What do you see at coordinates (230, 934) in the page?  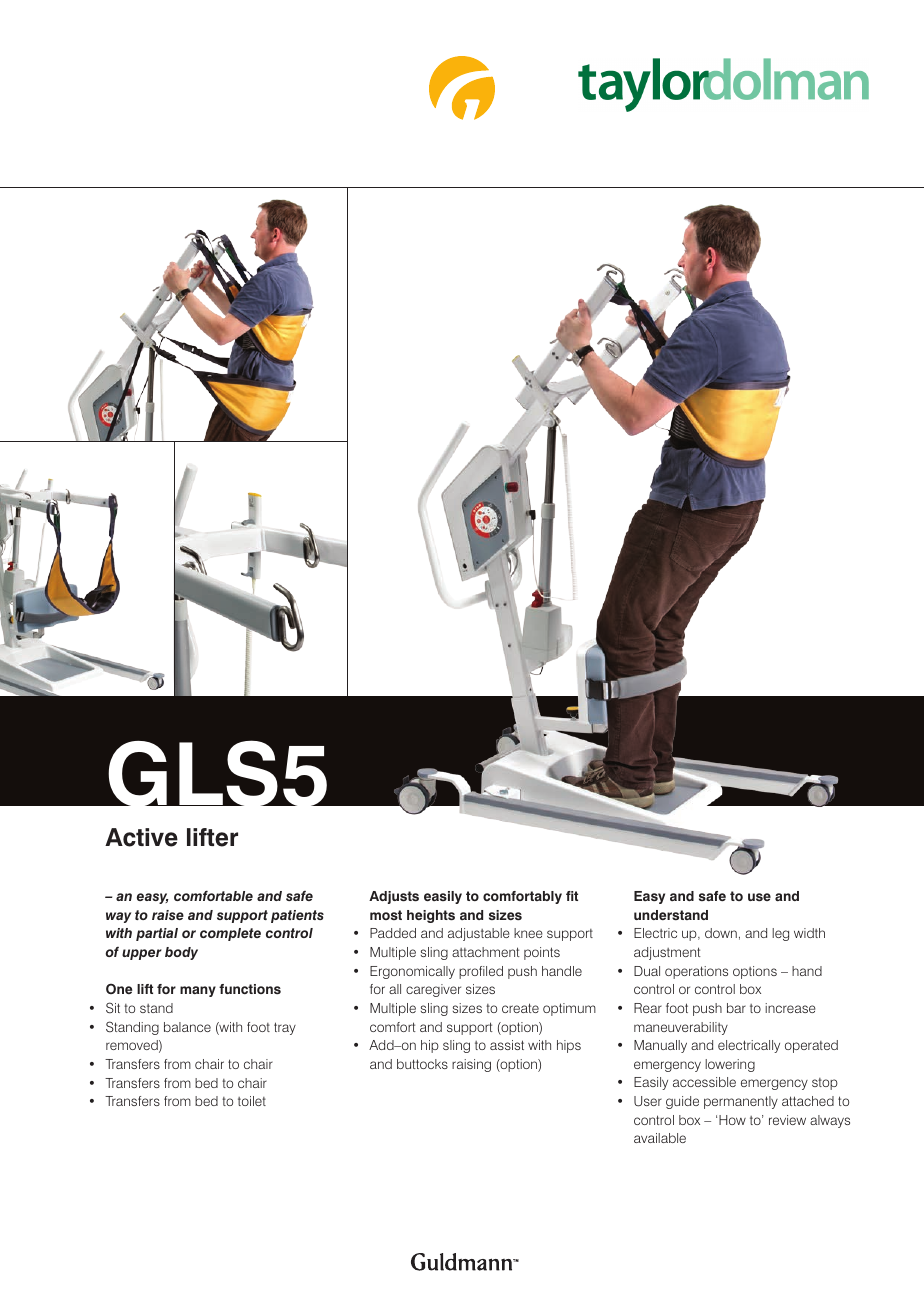 I see `complete` at bounding box center [230, 934].
